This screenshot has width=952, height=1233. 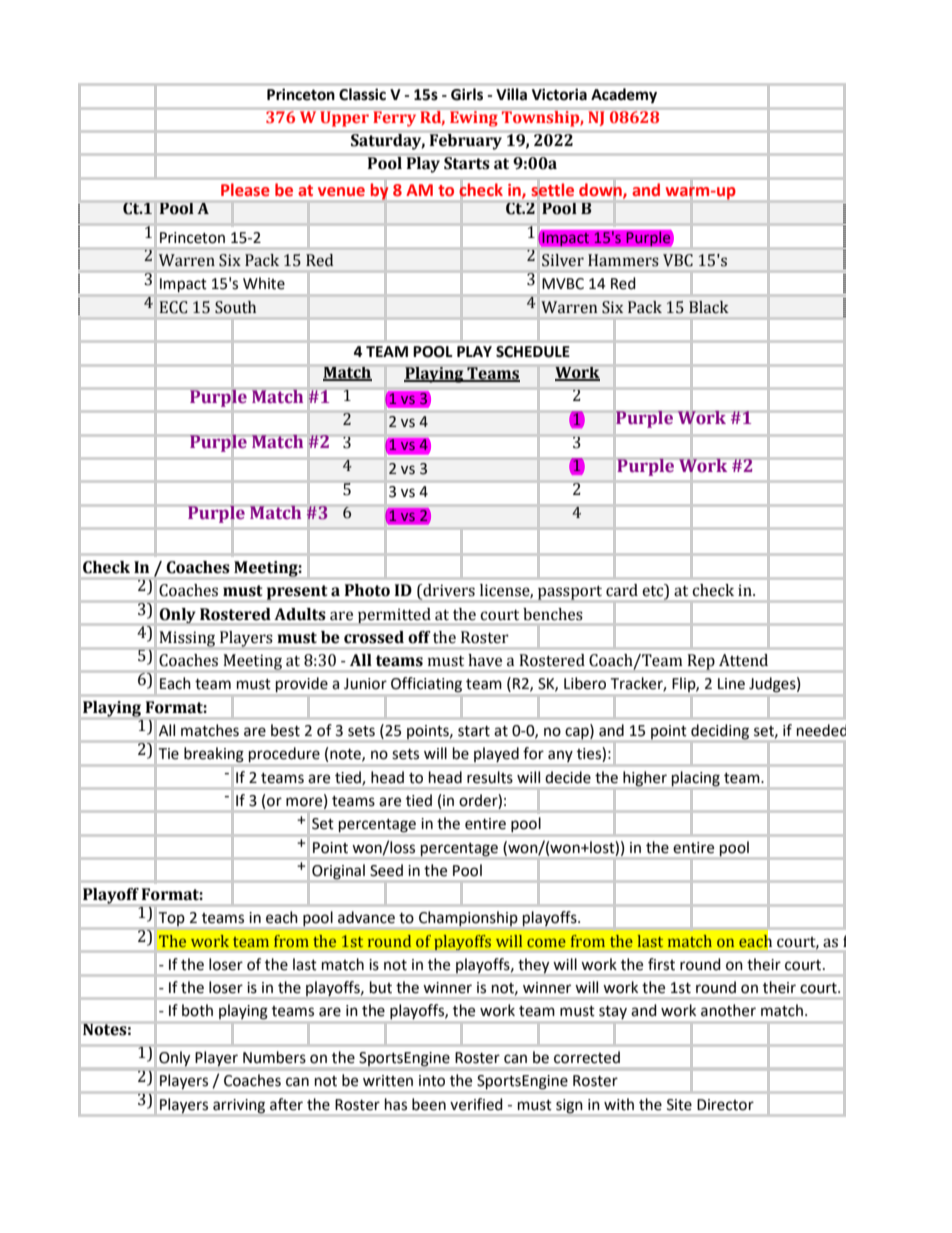 I want to click on results, so click(x=490, y=777).
